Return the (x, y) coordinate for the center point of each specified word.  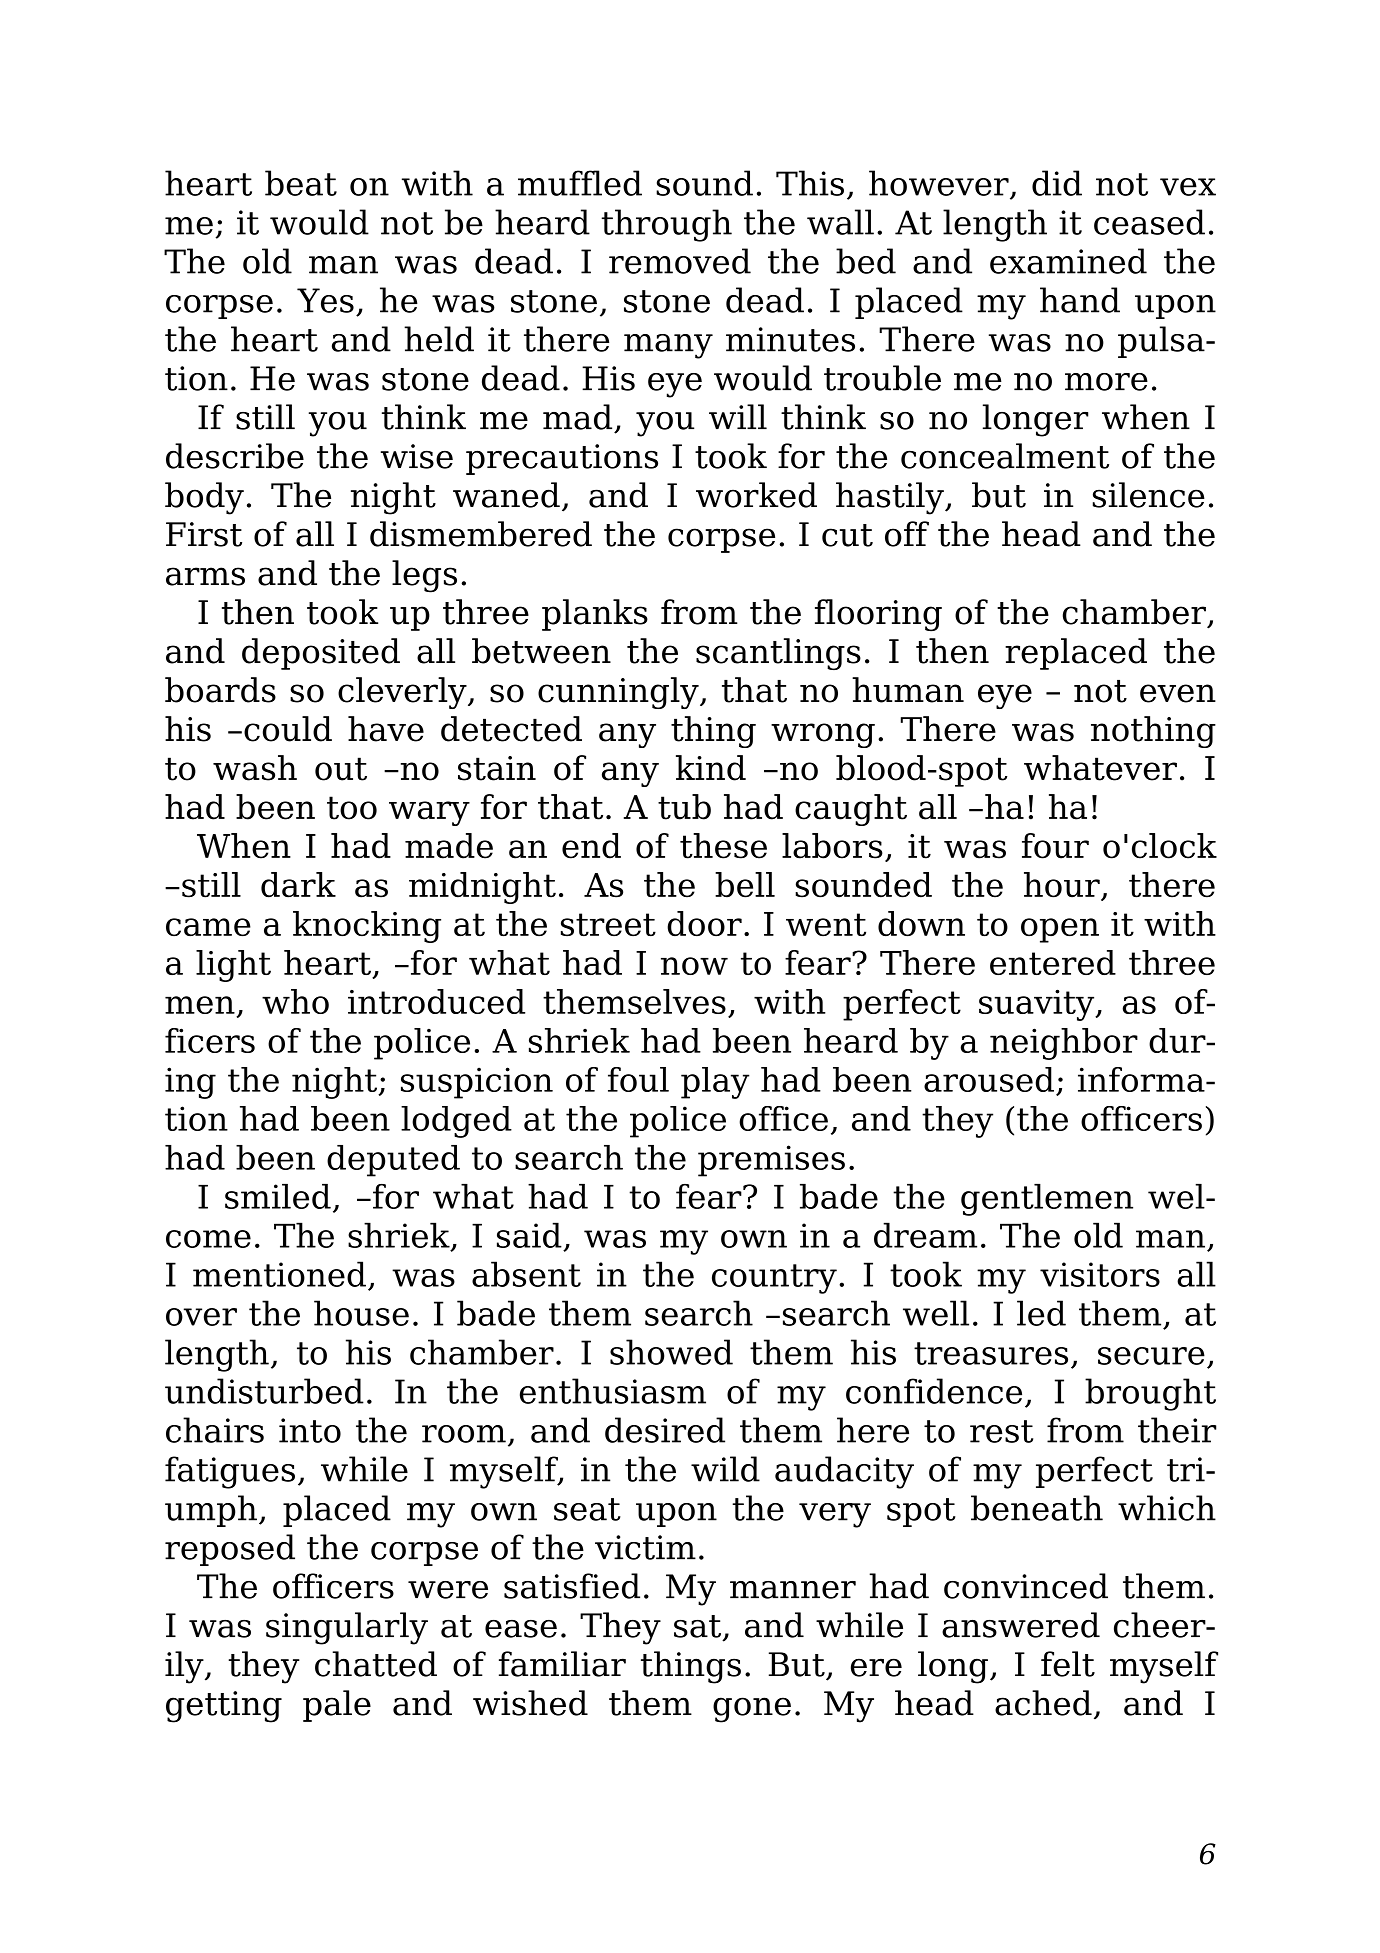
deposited (321, 654)
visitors (1100, 1274)
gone (752, 1710)
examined (1068, 261)
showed (671, 1352)
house (361, 1313)
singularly (347, 1628)
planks (595, 615)
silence (1149, 495)
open (1060, 930)
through (666, 225)
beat (301, 183)
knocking (367, 927)
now (694, 966)
